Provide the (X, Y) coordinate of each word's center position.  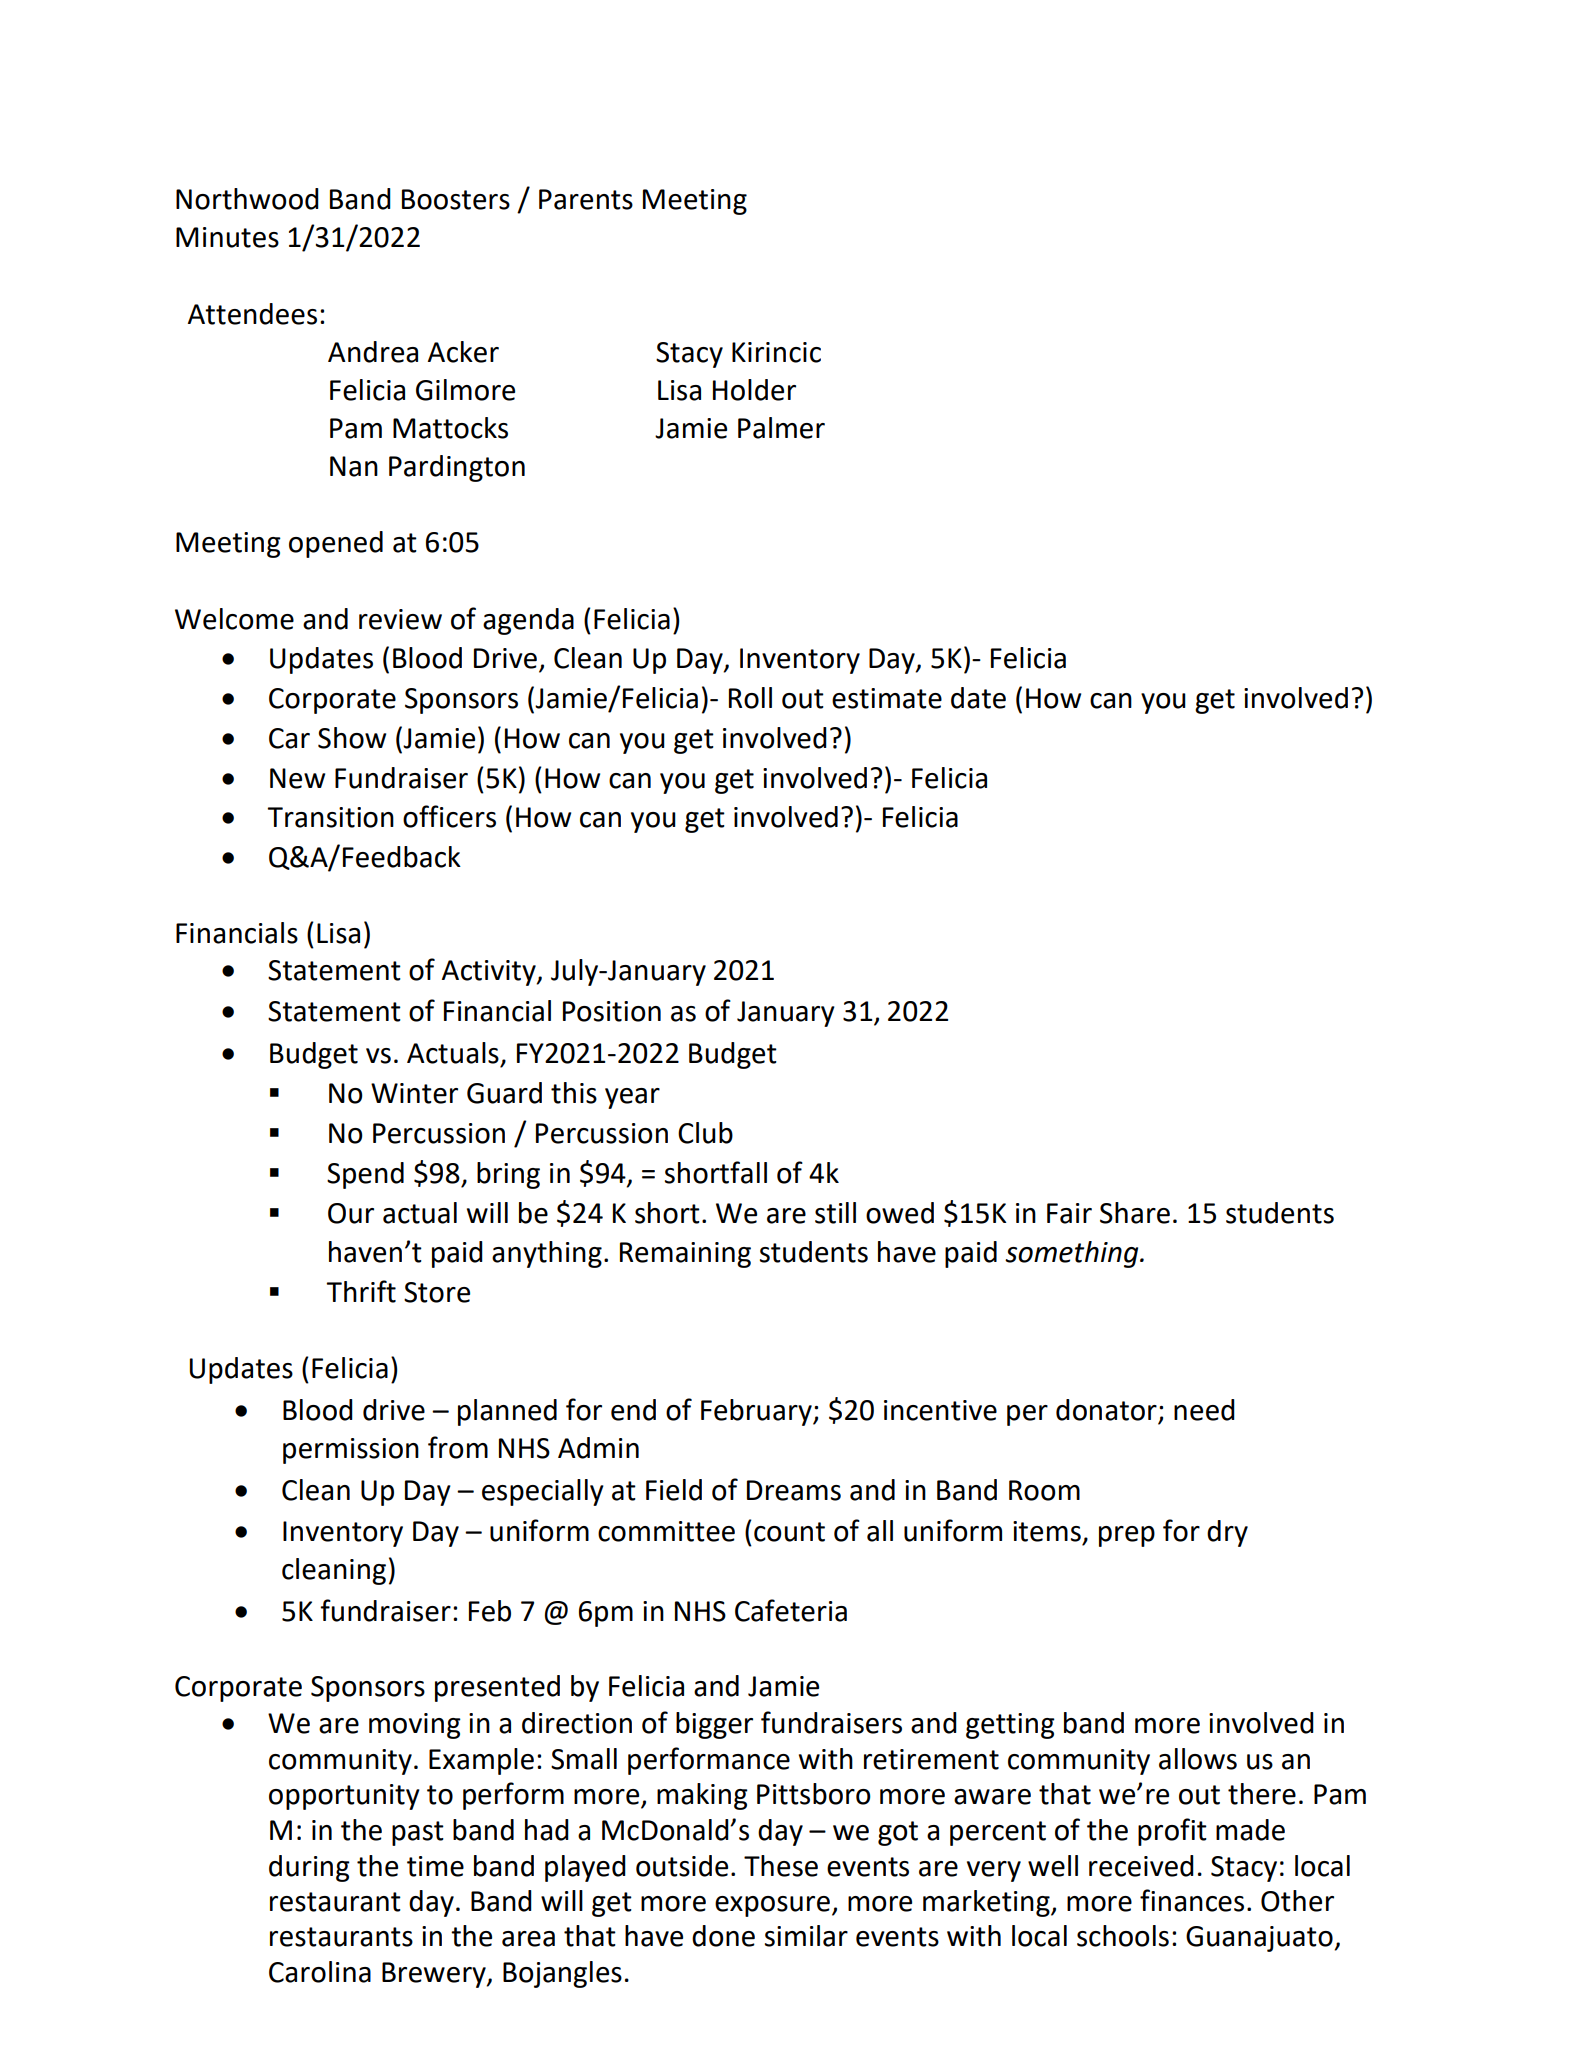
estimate (887, 698)
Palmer (781, 428)
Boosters (456, 199)
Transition (330, 817)
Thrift (361, 1291)
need (1204, 1410)
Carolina (320, 1972)
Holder (754, 390)
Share (1135, 1213)
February (757, 1412)
